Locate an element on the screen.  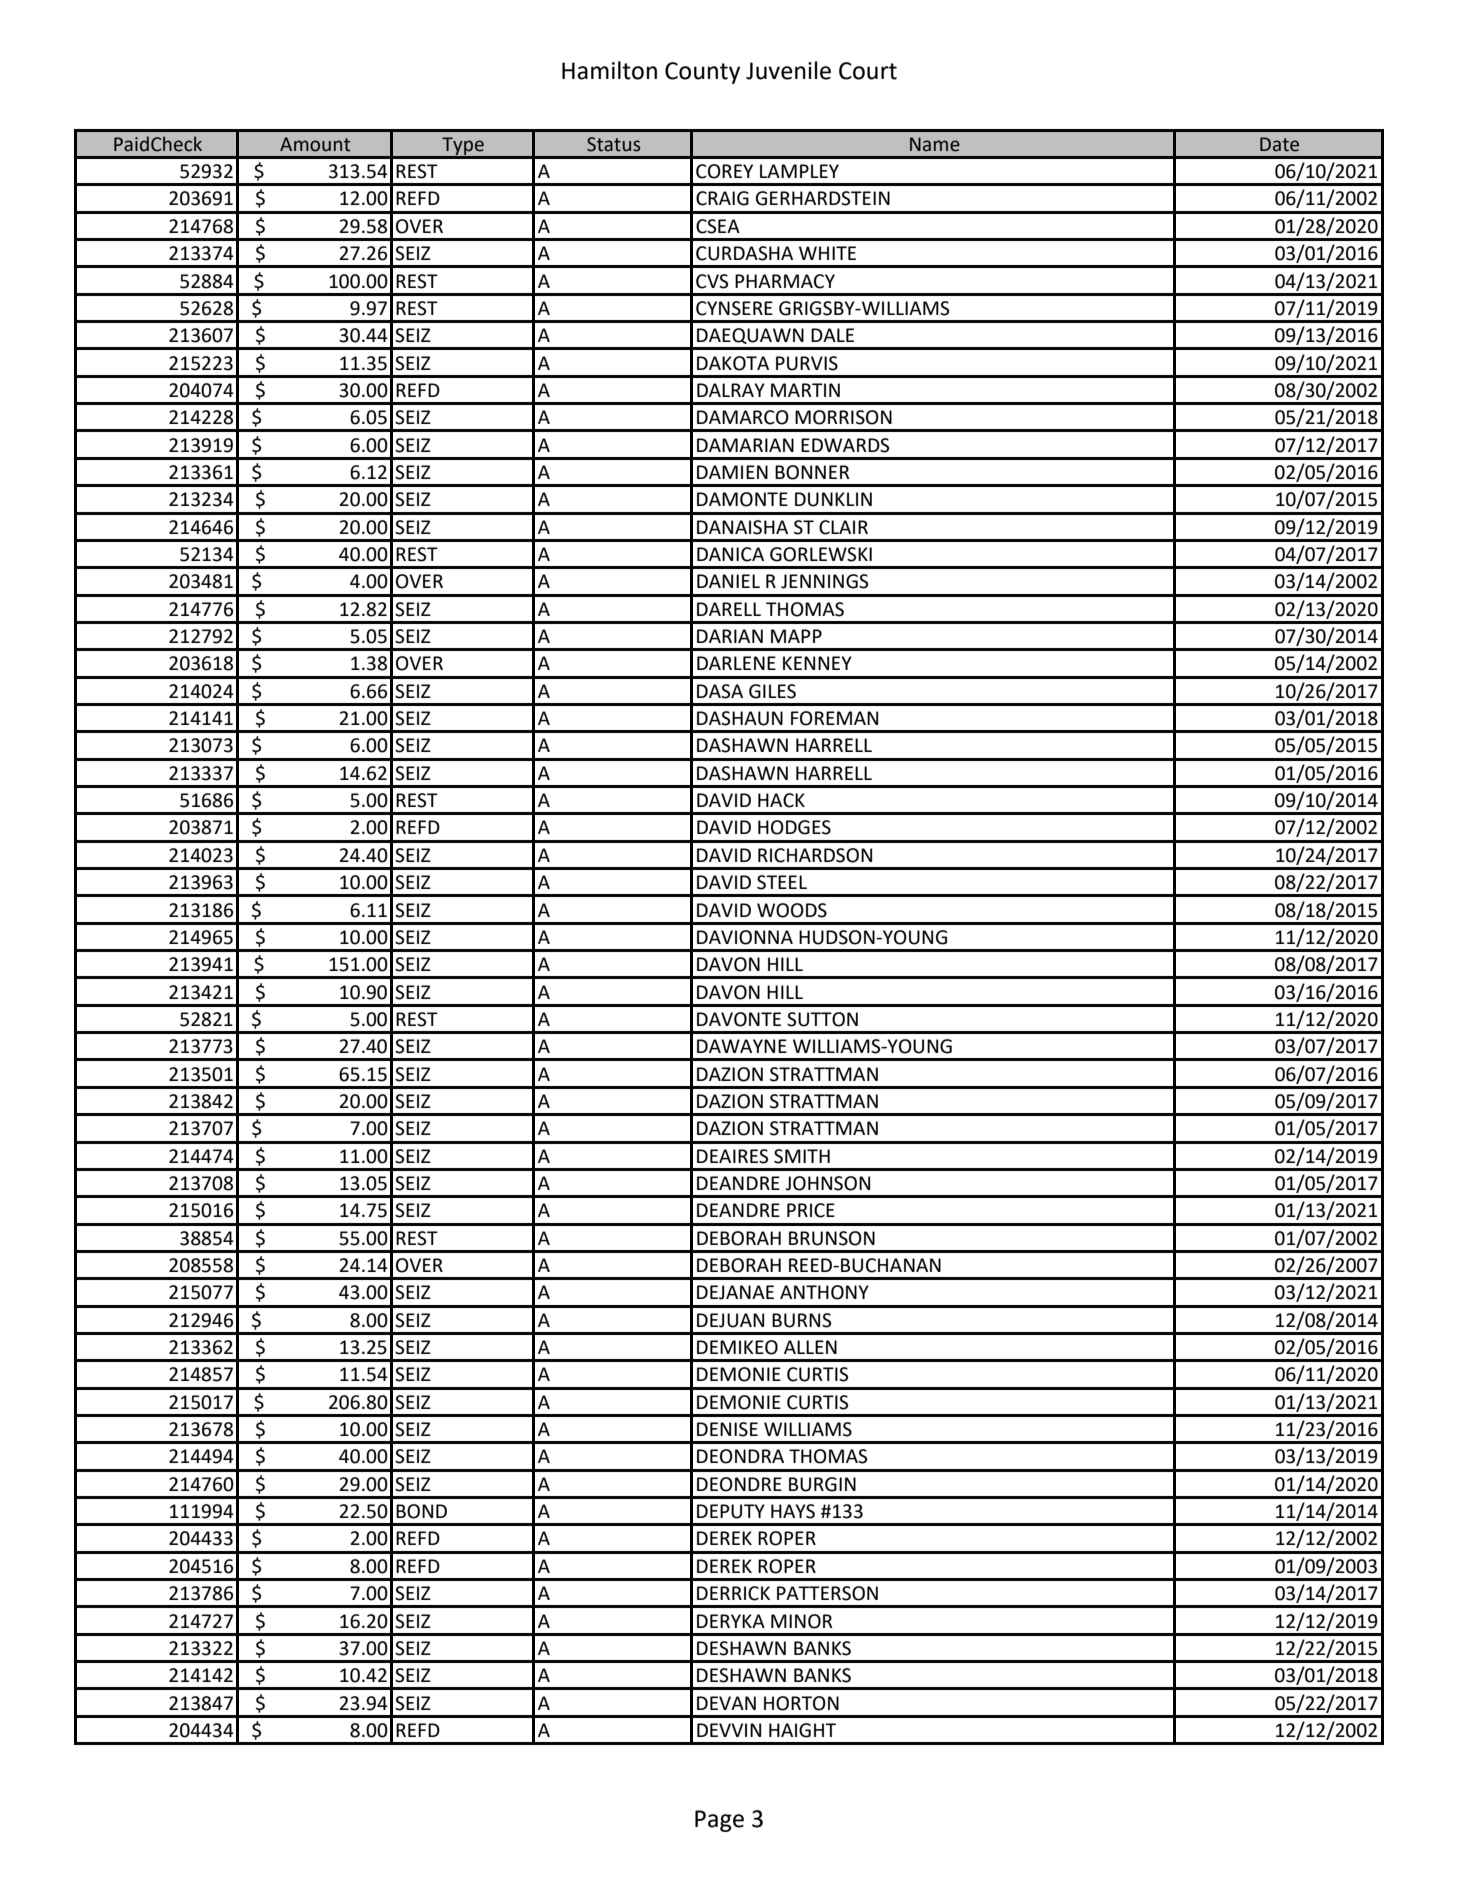
ALLEN is located at coordinates (810, 1347).
